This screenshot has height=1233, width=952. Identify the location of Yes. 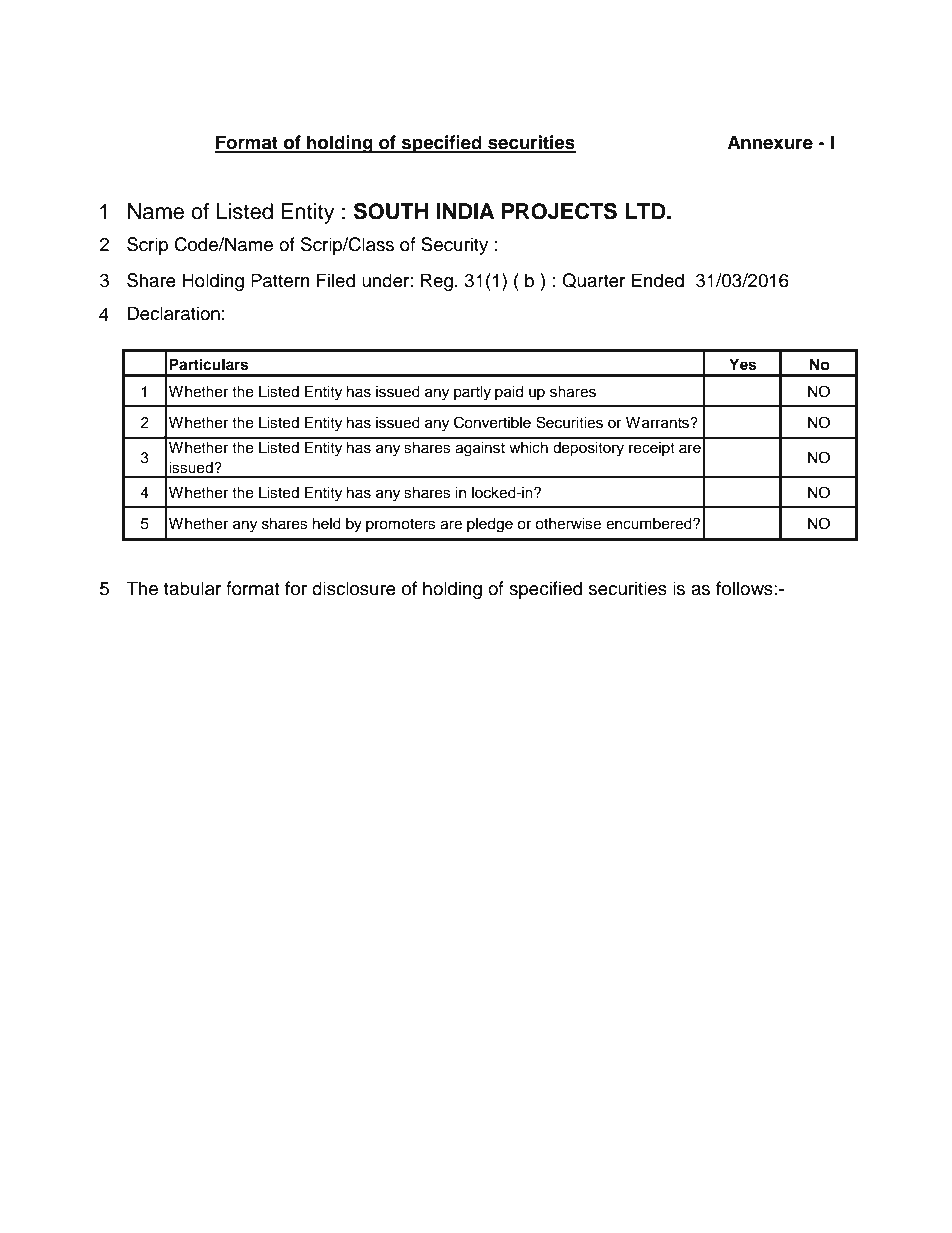
(742, 365).
